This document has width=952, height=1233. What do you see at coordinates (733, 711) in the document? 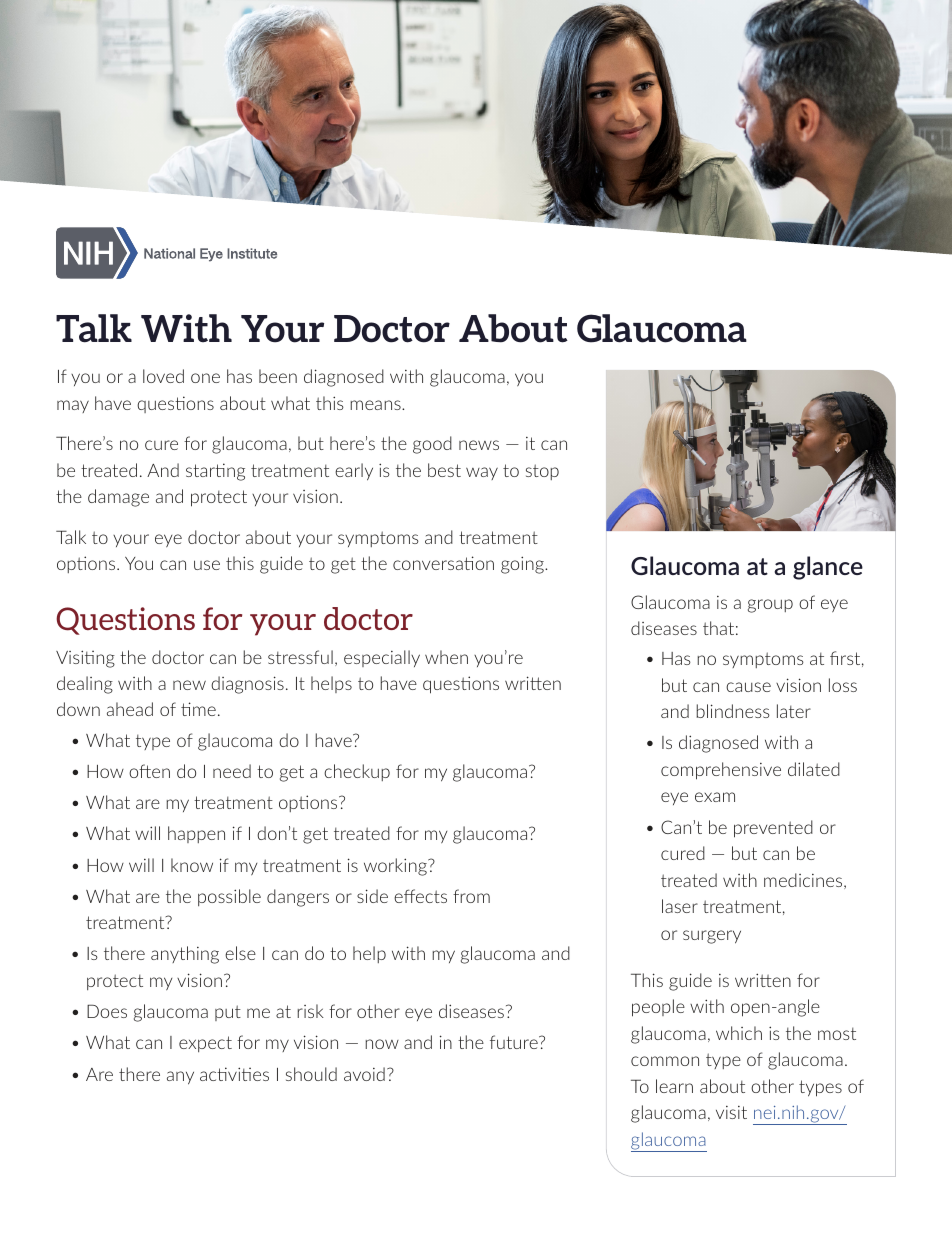
I see `blindness` at bounding box center [733, 711].
